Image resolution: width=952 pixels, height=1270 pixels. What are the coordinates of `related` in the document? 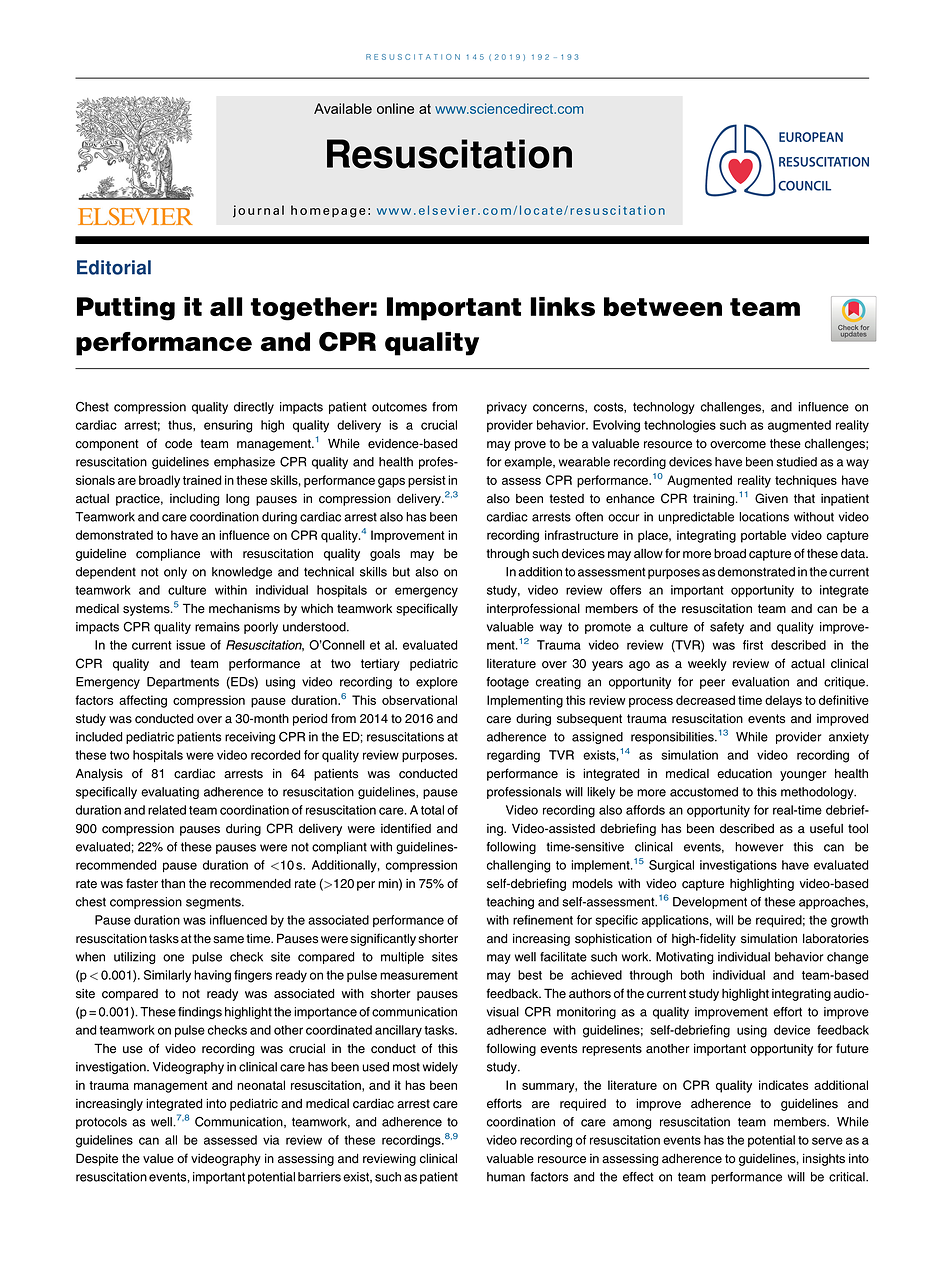 It's located at (167, 810).
